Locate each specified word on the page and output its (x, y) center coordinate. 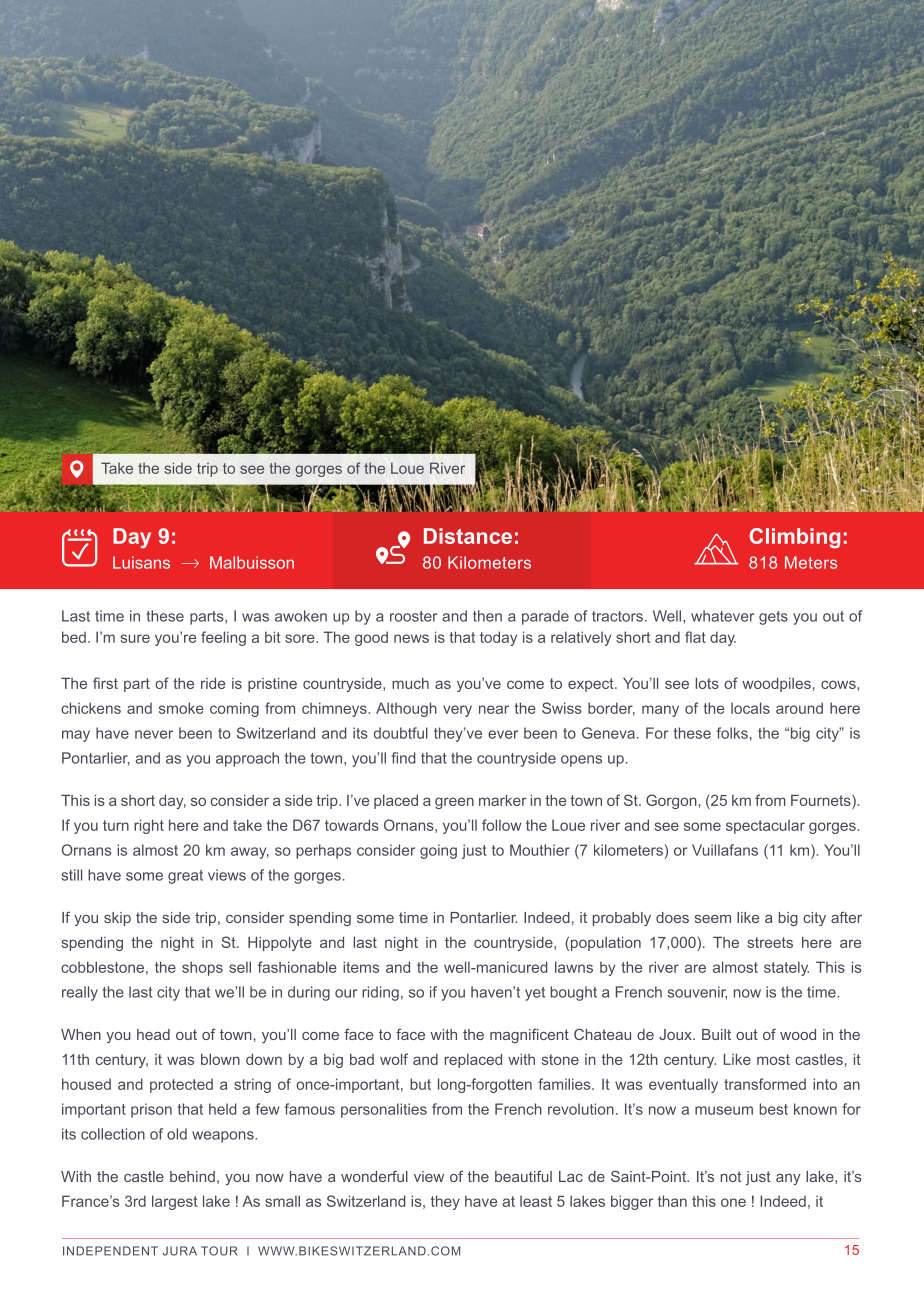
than (672, 1201)
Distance (468, 536)
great (185, 877)
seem (713, 919)
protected (181, 1085)
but (420, 1084)
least (536, 1201)
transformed (765, 1084)
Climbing (795, 538)
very (457, 711)
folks (732, 733)
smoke (181, 708)
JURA (180, 1251)
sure (135, 638)
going (438, 851)
